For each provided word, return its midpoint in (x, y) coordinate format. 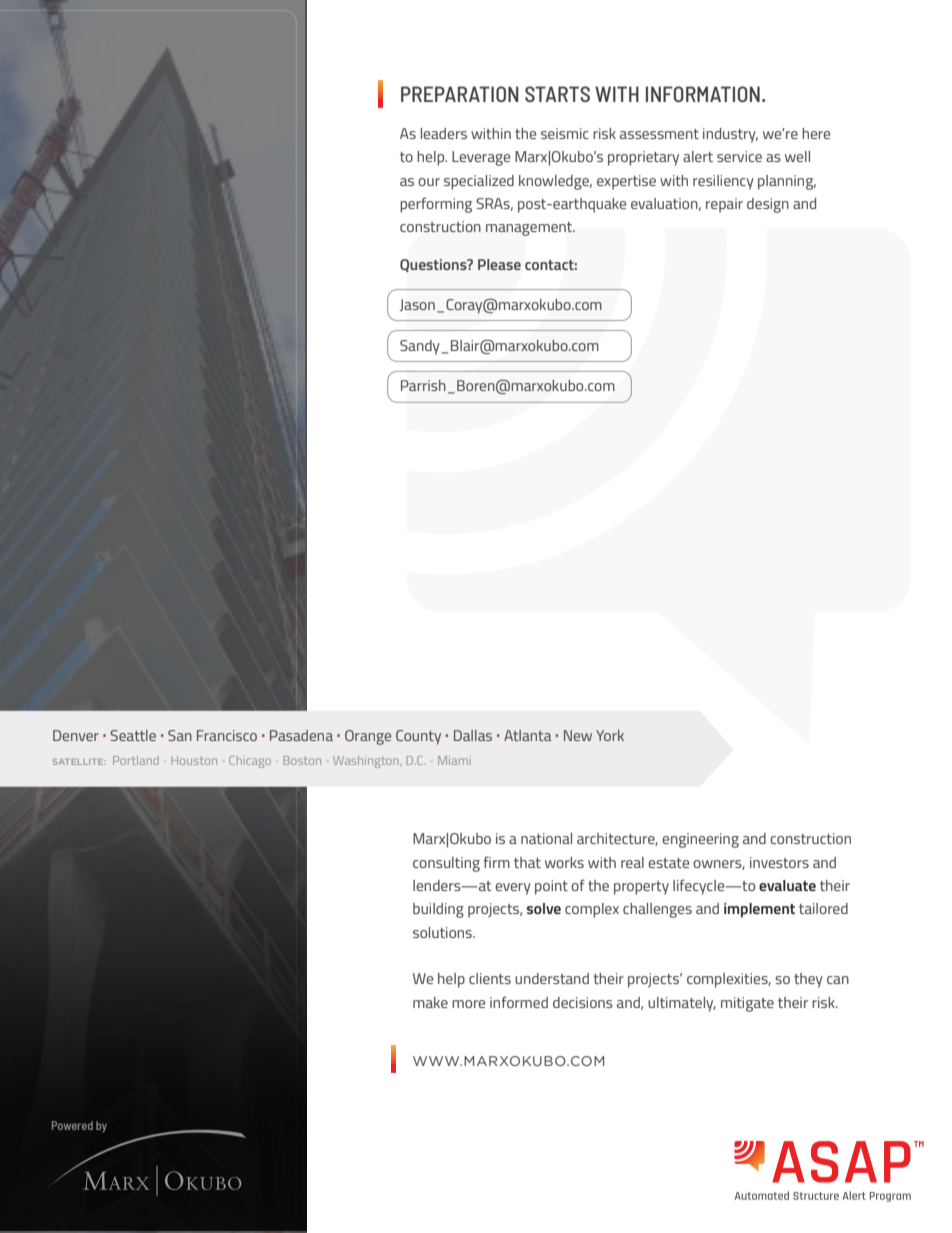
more (468, 1004)
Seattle (133, 735)
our (429, 182)
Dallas (473, 735)
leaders (444, 133)
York (610, 735)
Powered (72, 1125)
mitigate (747, 1004)
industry (730, 135)
